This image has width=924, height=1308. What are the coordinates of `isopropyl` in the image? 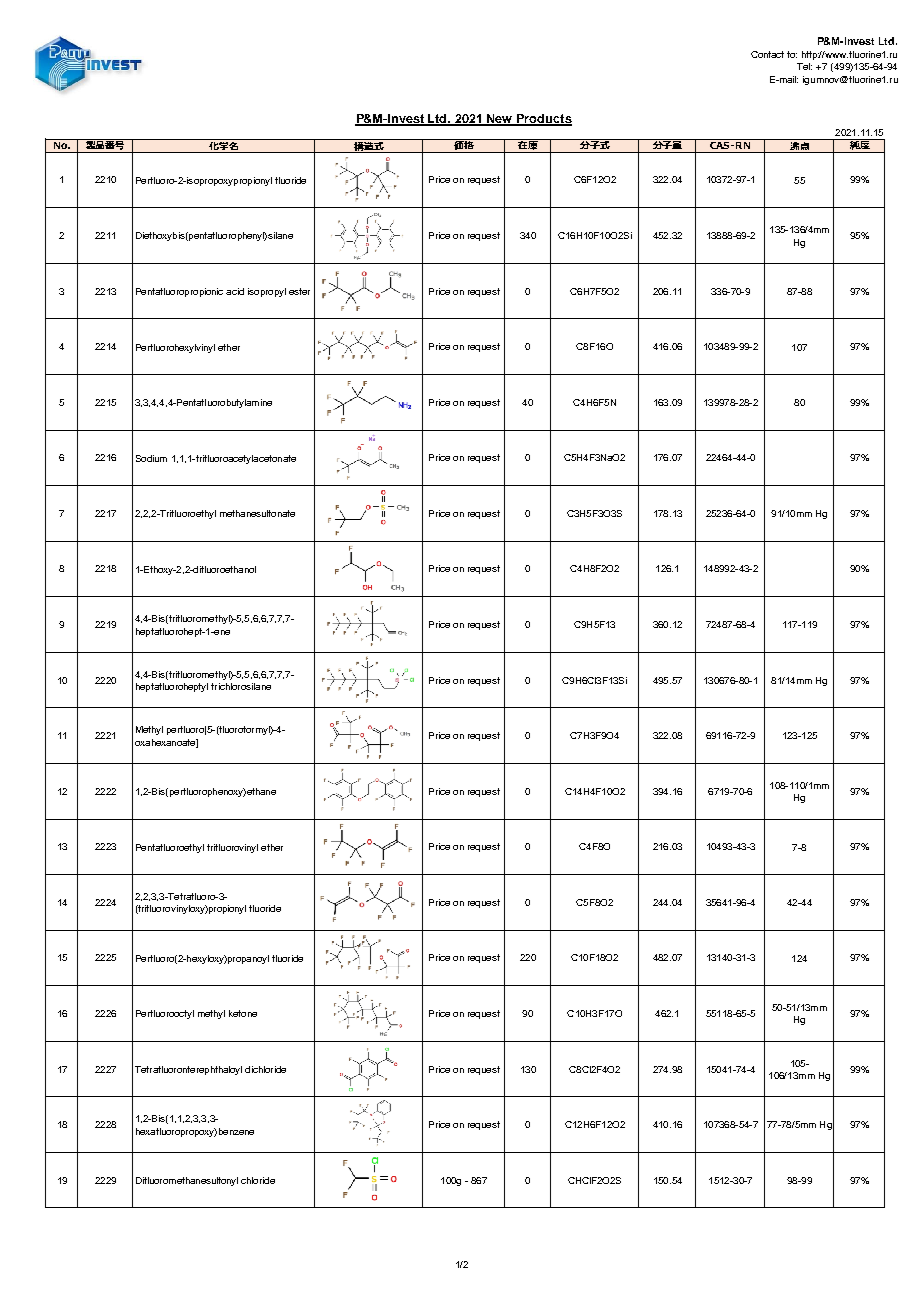 It's located at (267, 292).
